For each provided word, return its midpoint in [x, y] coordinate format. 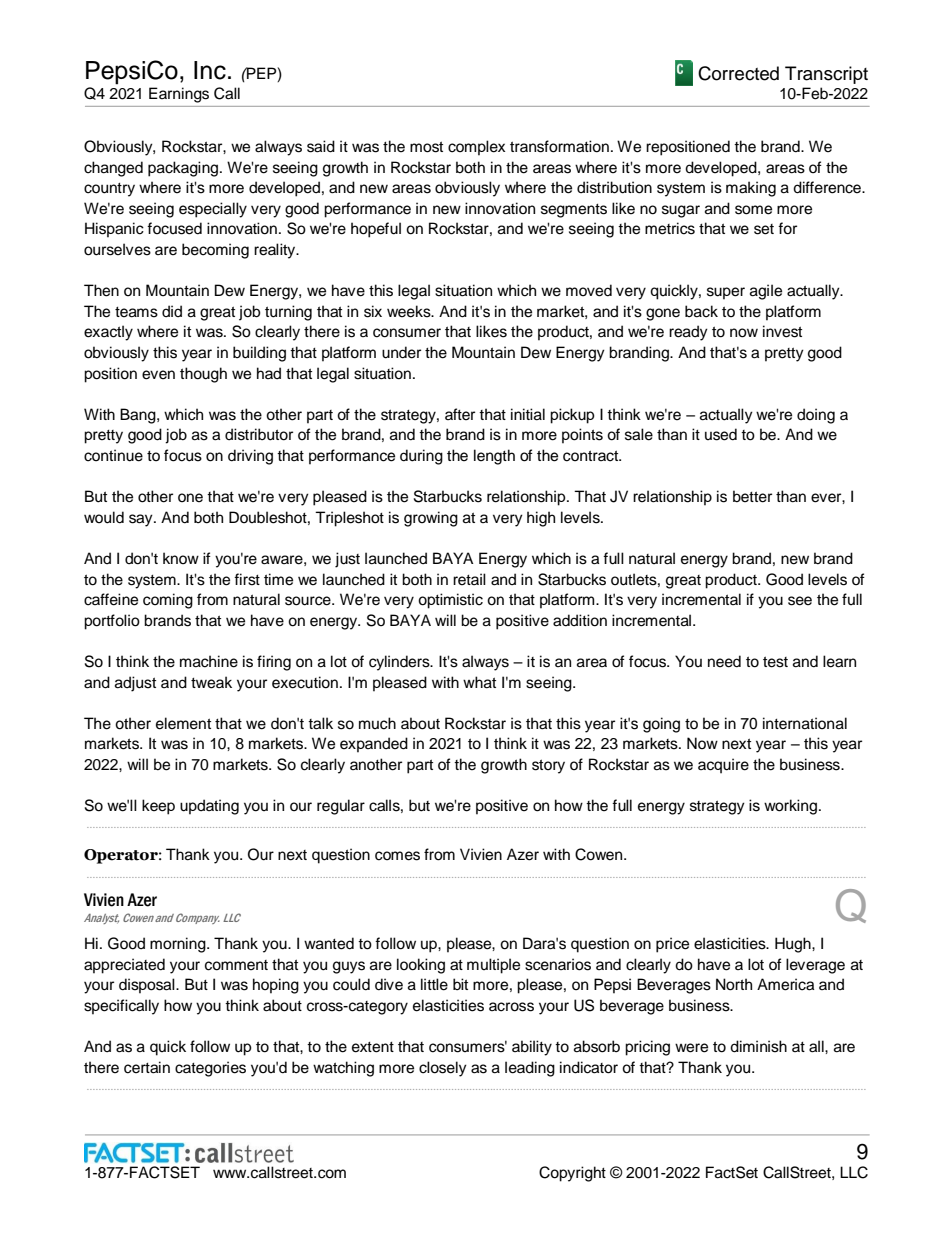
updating [209, 807]
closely [443, 1069]
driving [250, 457]
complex [476, 148]
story [548, 766]
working [790, 807]
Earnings [179, 95]
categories [210, 1069]
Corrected [738, 73]
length [494, 457]
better [752, 496]
